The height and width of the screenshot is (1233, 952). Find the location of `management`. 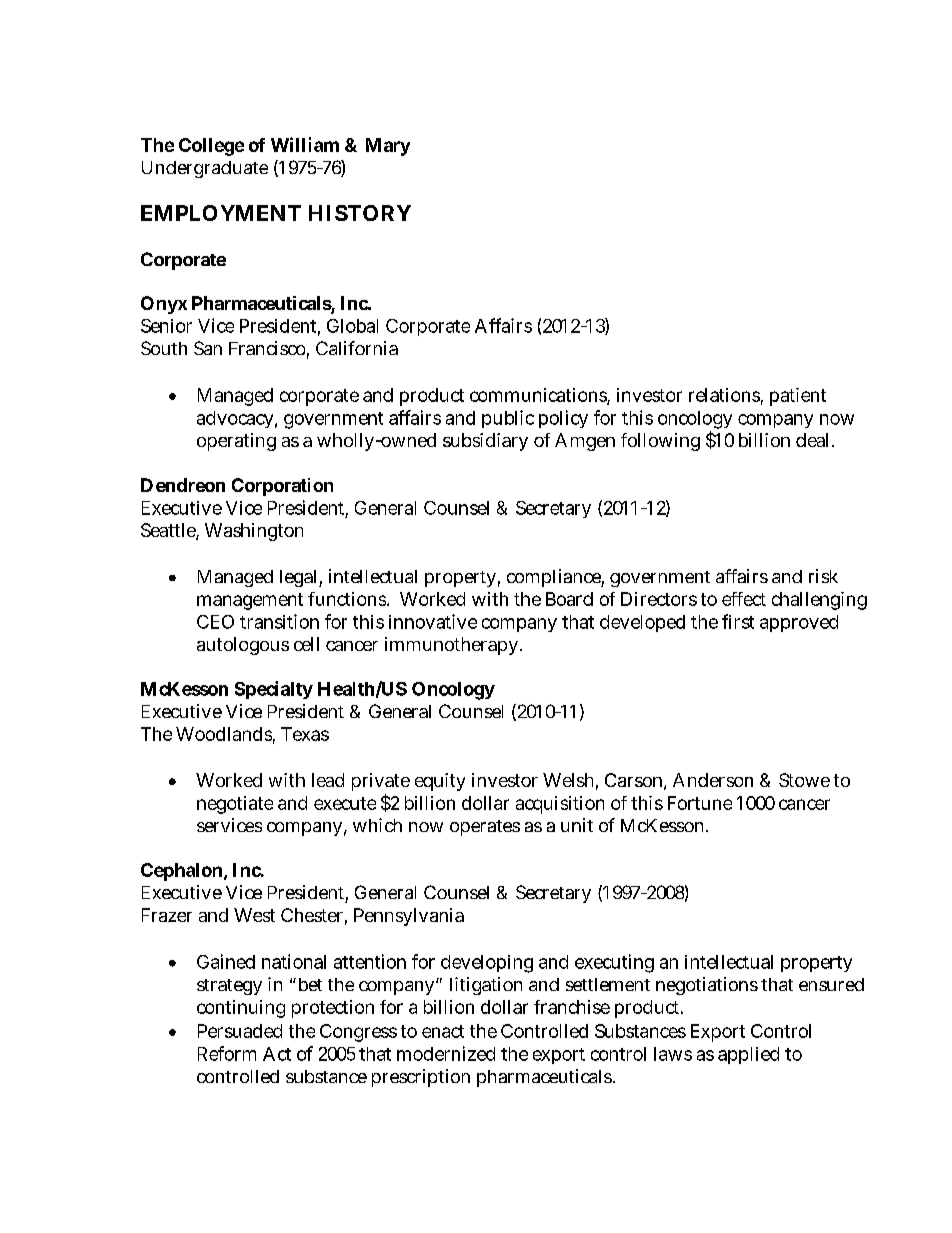

management is located at coordinates (250, 601).
